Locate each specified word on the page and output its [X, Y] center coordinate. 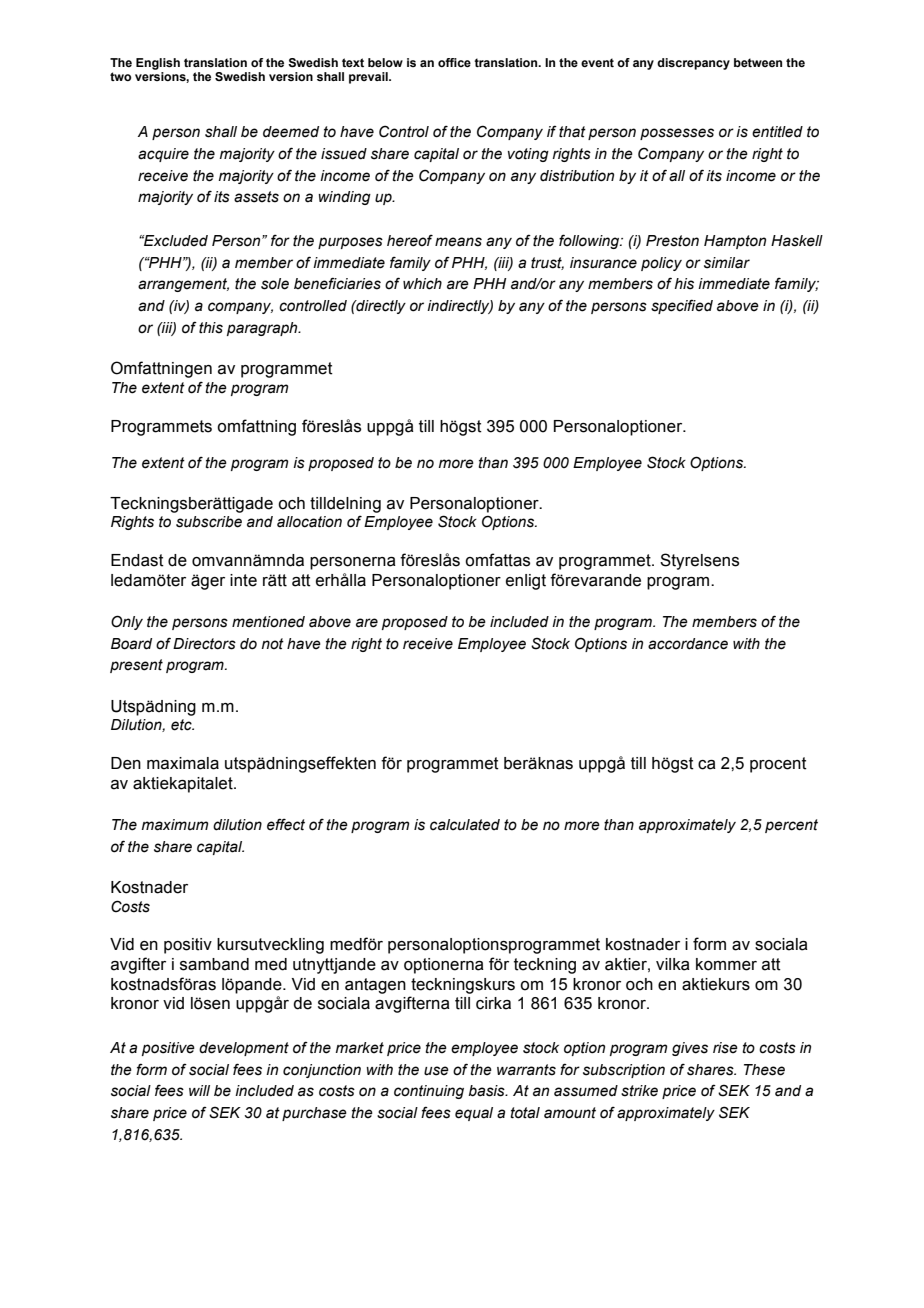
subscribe [209, 522]
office [454, 62]
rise [725, 1048]
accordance [688, 644]
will [199, 1090]
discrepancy [693, 64]
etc [182, 725]
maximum [175, 825]
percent [791, 826]
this [211, 328]
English [158, 64]
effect [286, 824]
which [422, 284]
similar [727, 263]
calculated [465, 825]
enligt [526, 582]
